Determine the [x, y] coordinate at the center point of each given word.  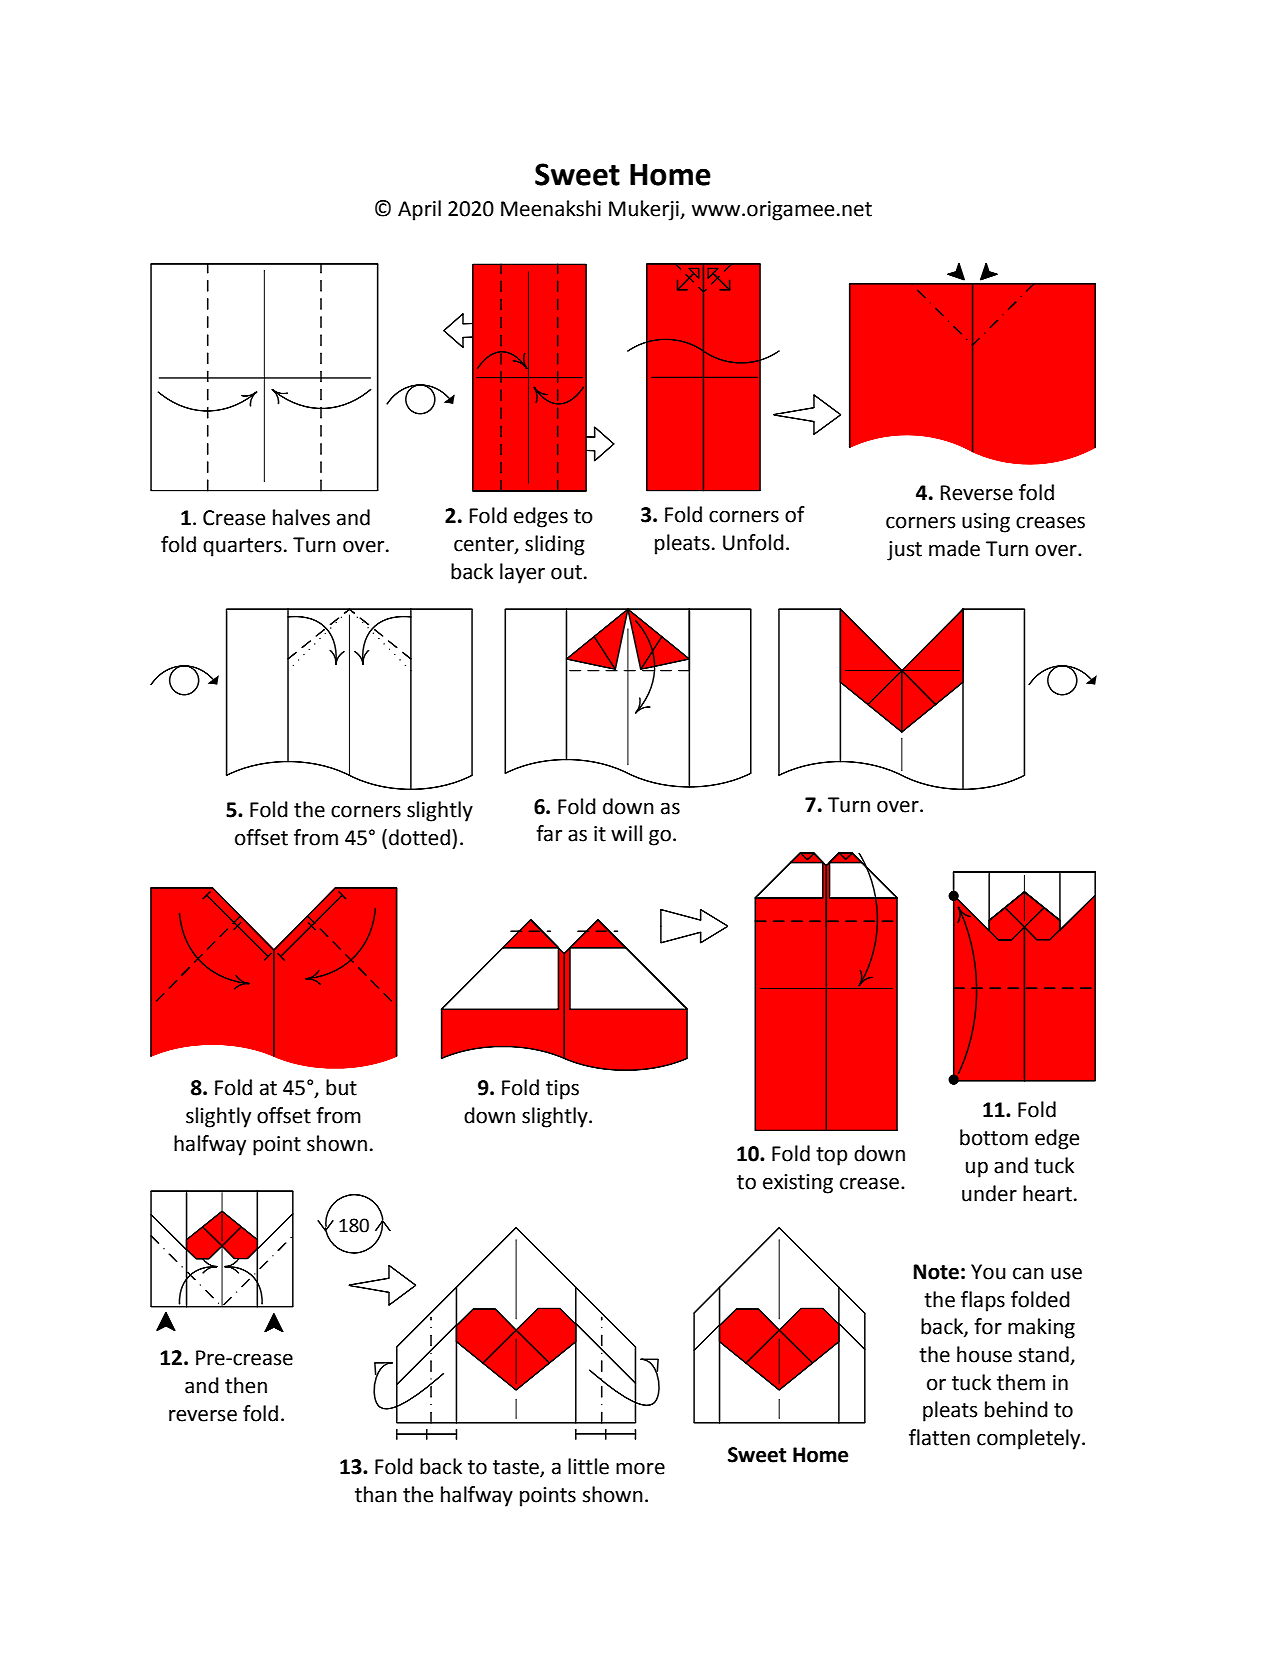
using [986, 523]
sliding [555, 545]
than [376, 1494]
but [341, 1087]
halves [301, 517]
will [626, 833]
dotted [419, 837]
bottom [994, 1137]
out [566, 572]
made [954, 548]
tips [562, 1090]
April [419, 210]
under [989, 1193]
